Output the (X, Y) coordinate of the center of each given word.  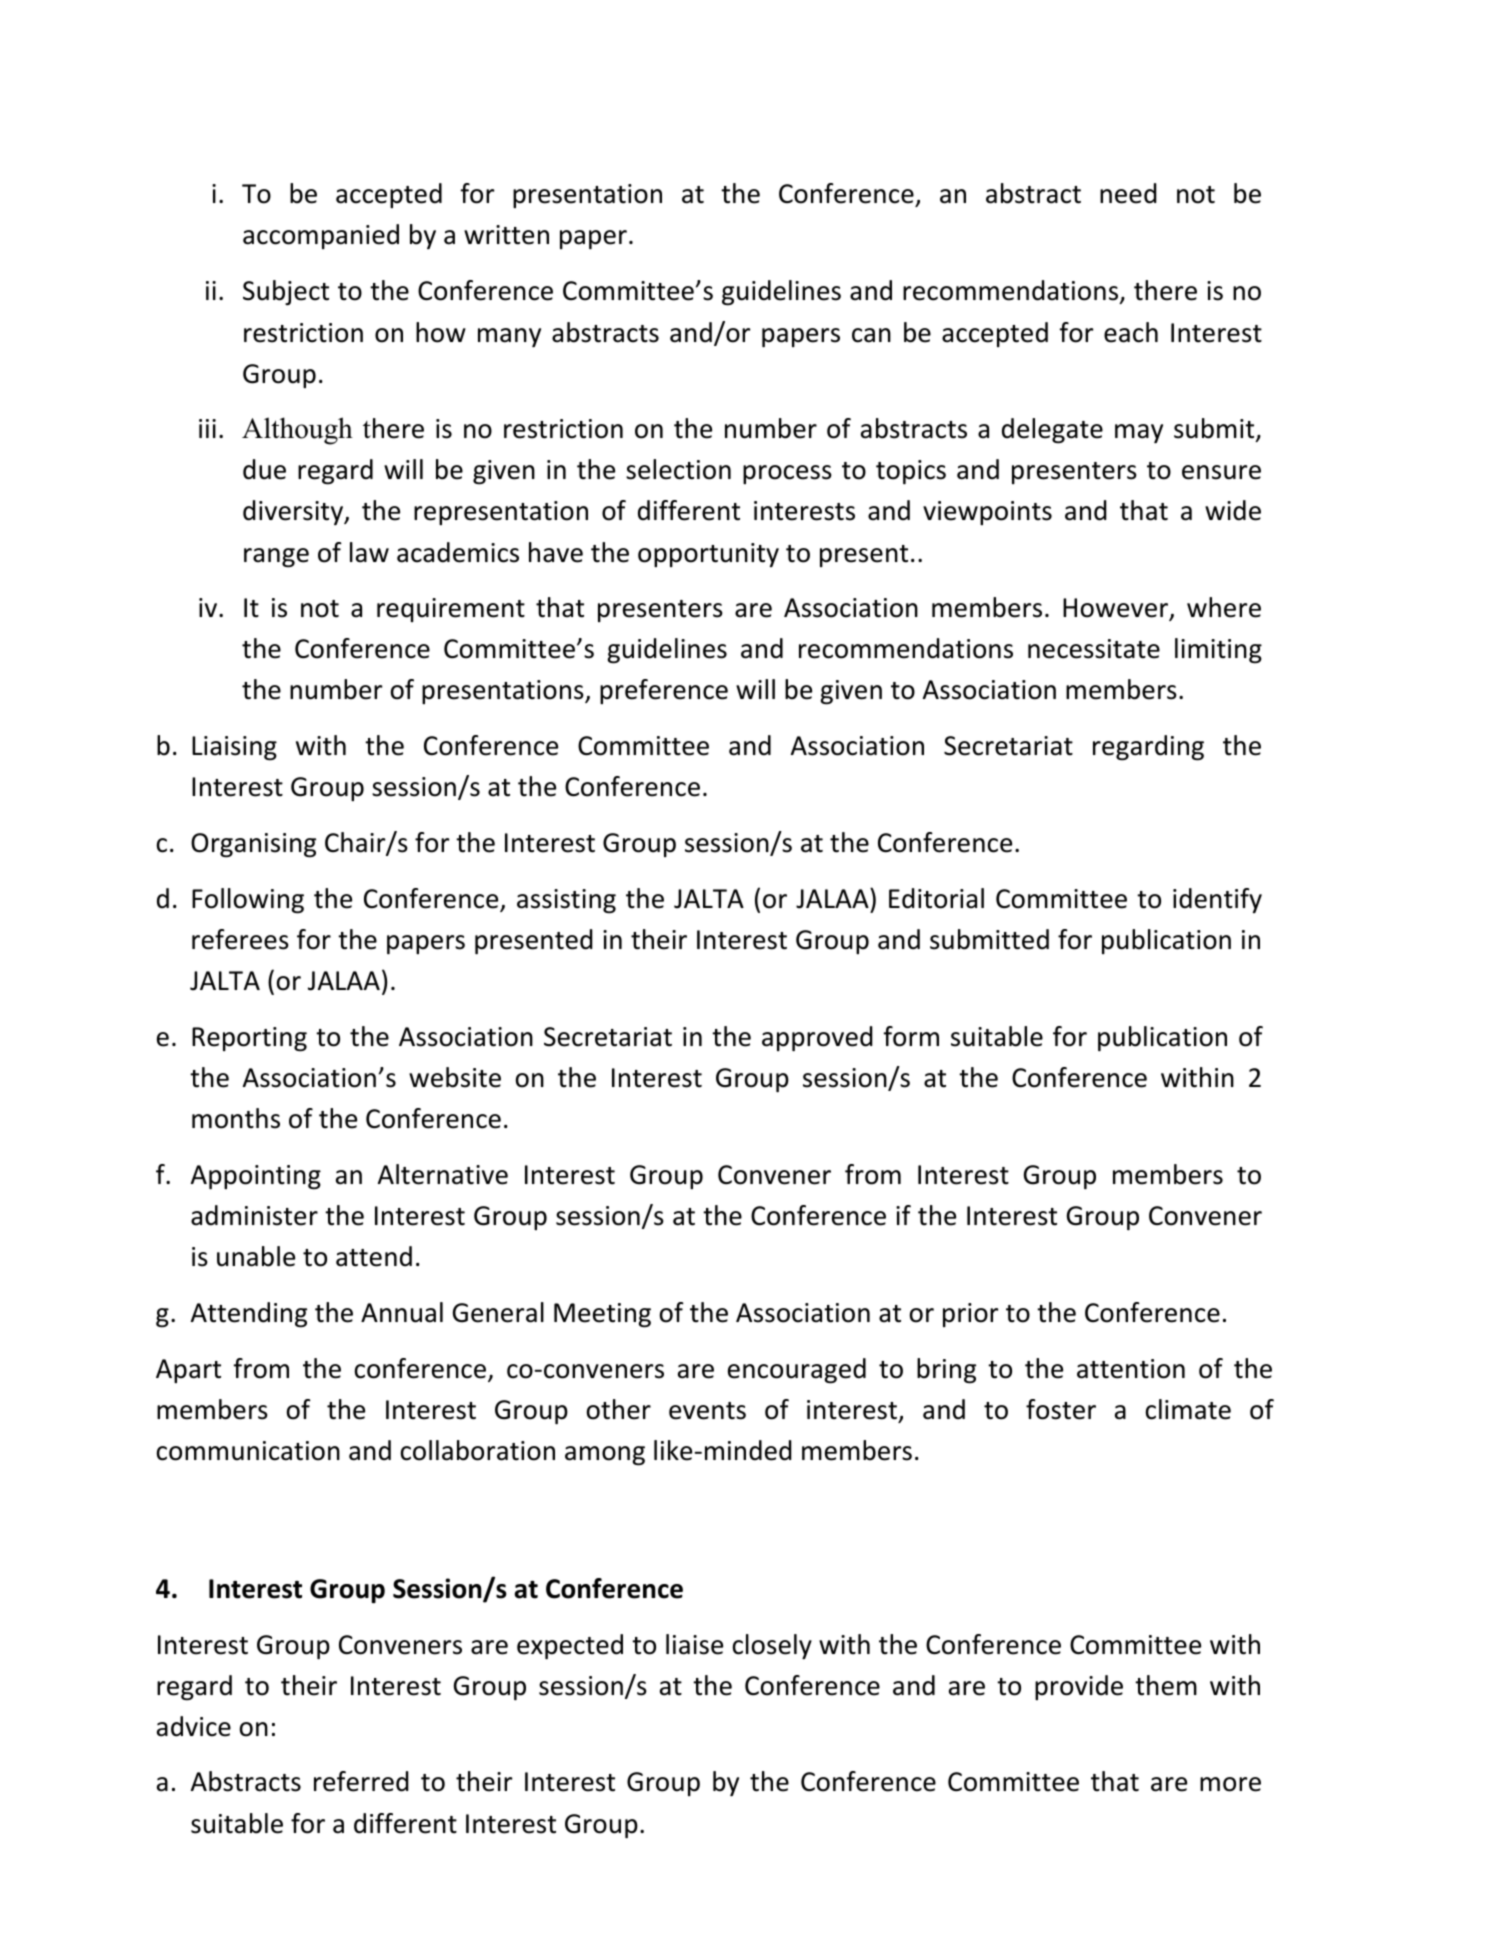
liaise (694, 1644)
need (1128, 193)
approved (817, 1038)
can (871, 335)
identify (1217, 900)
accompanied (321, 236)
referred (361, 1781)
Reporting (249, 1039)
